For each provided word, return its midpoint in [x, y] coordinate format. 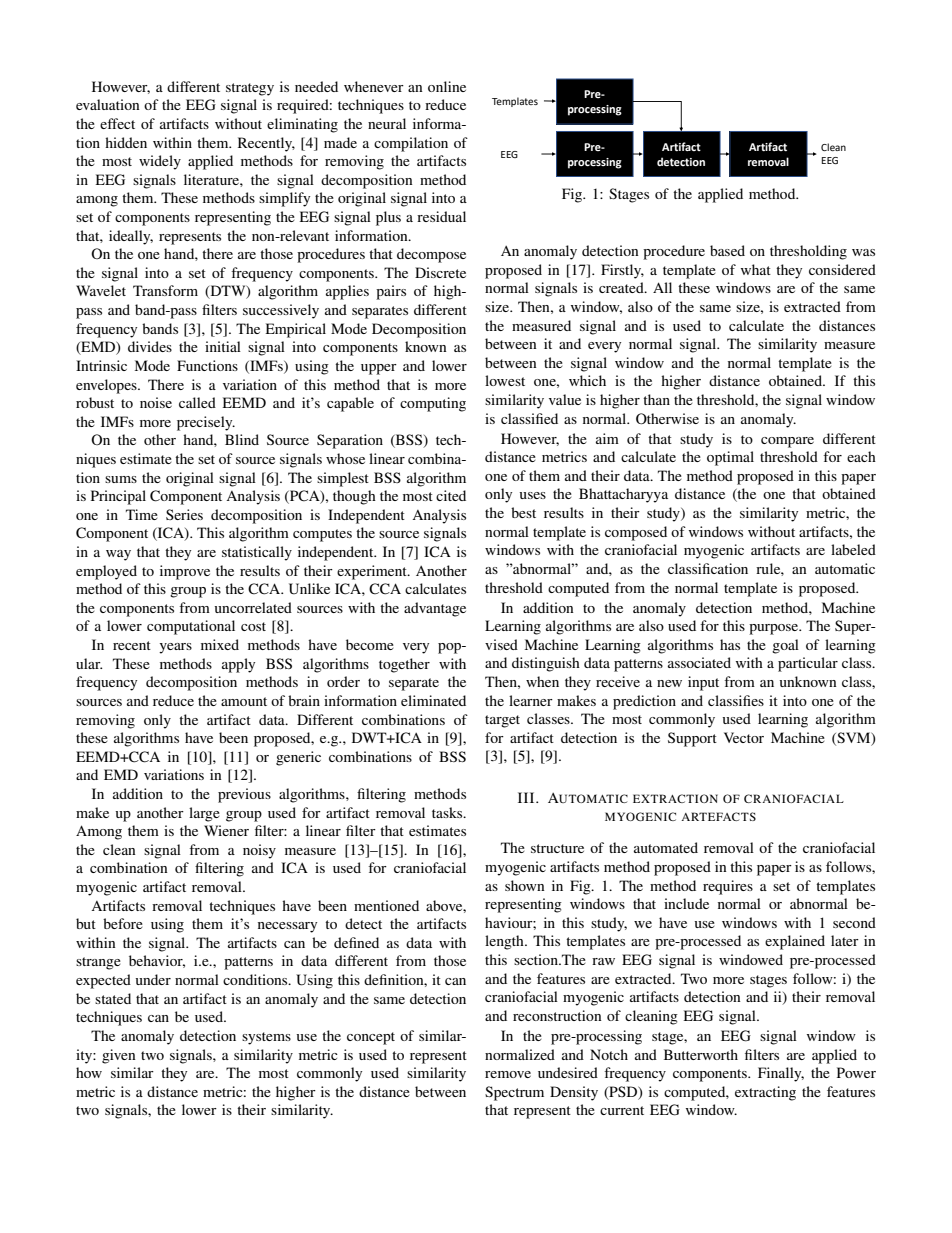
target [502, 721]
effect [117, 123]
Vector [744, 737]
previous [244, 795]
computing [433, 404]
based [727, 250]
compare [787, 442]
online [447, 86]
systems [266, 1038]
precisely [206, 423]
